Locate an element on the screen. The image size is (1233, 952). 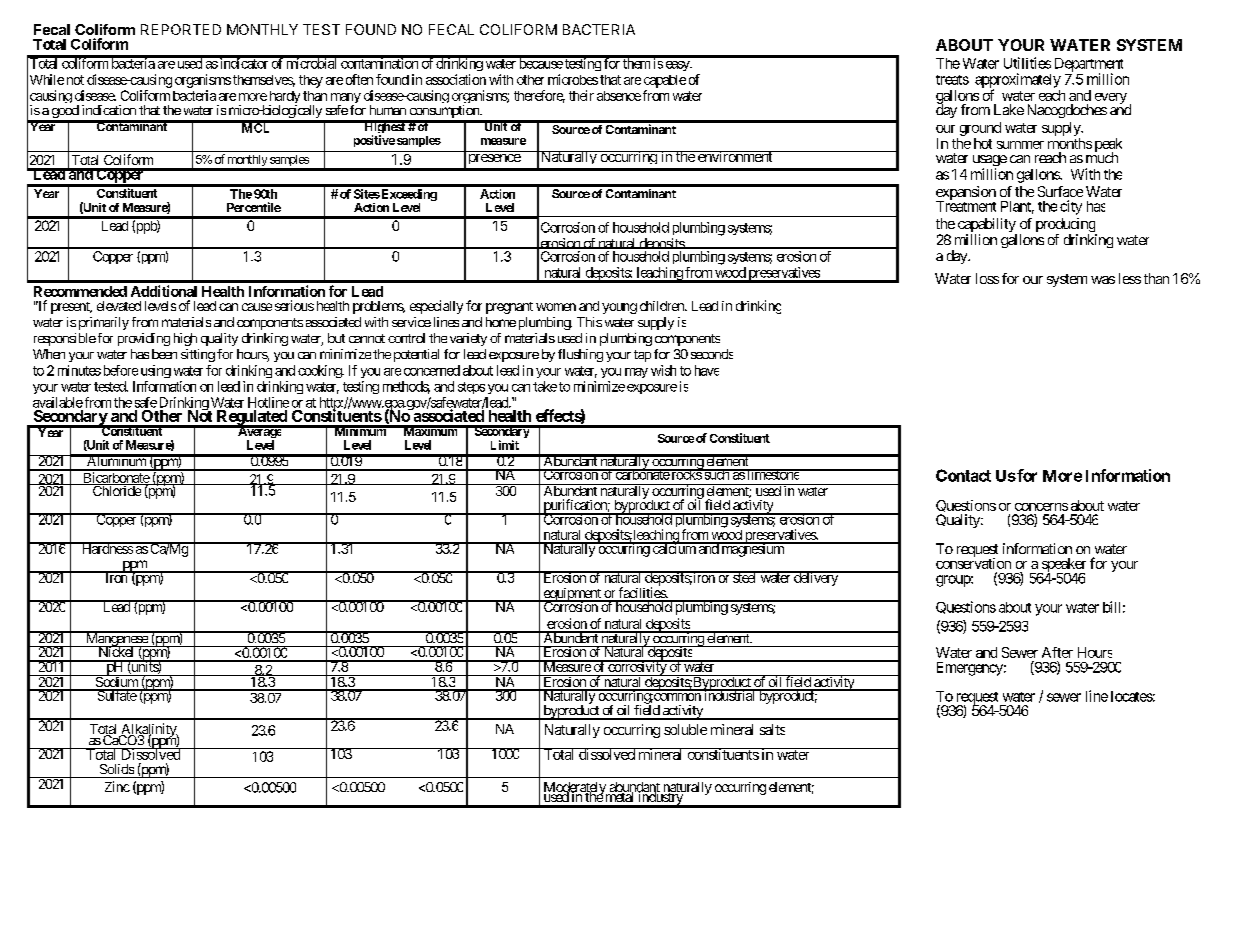
locates is located at coordinates (1132, 696).
